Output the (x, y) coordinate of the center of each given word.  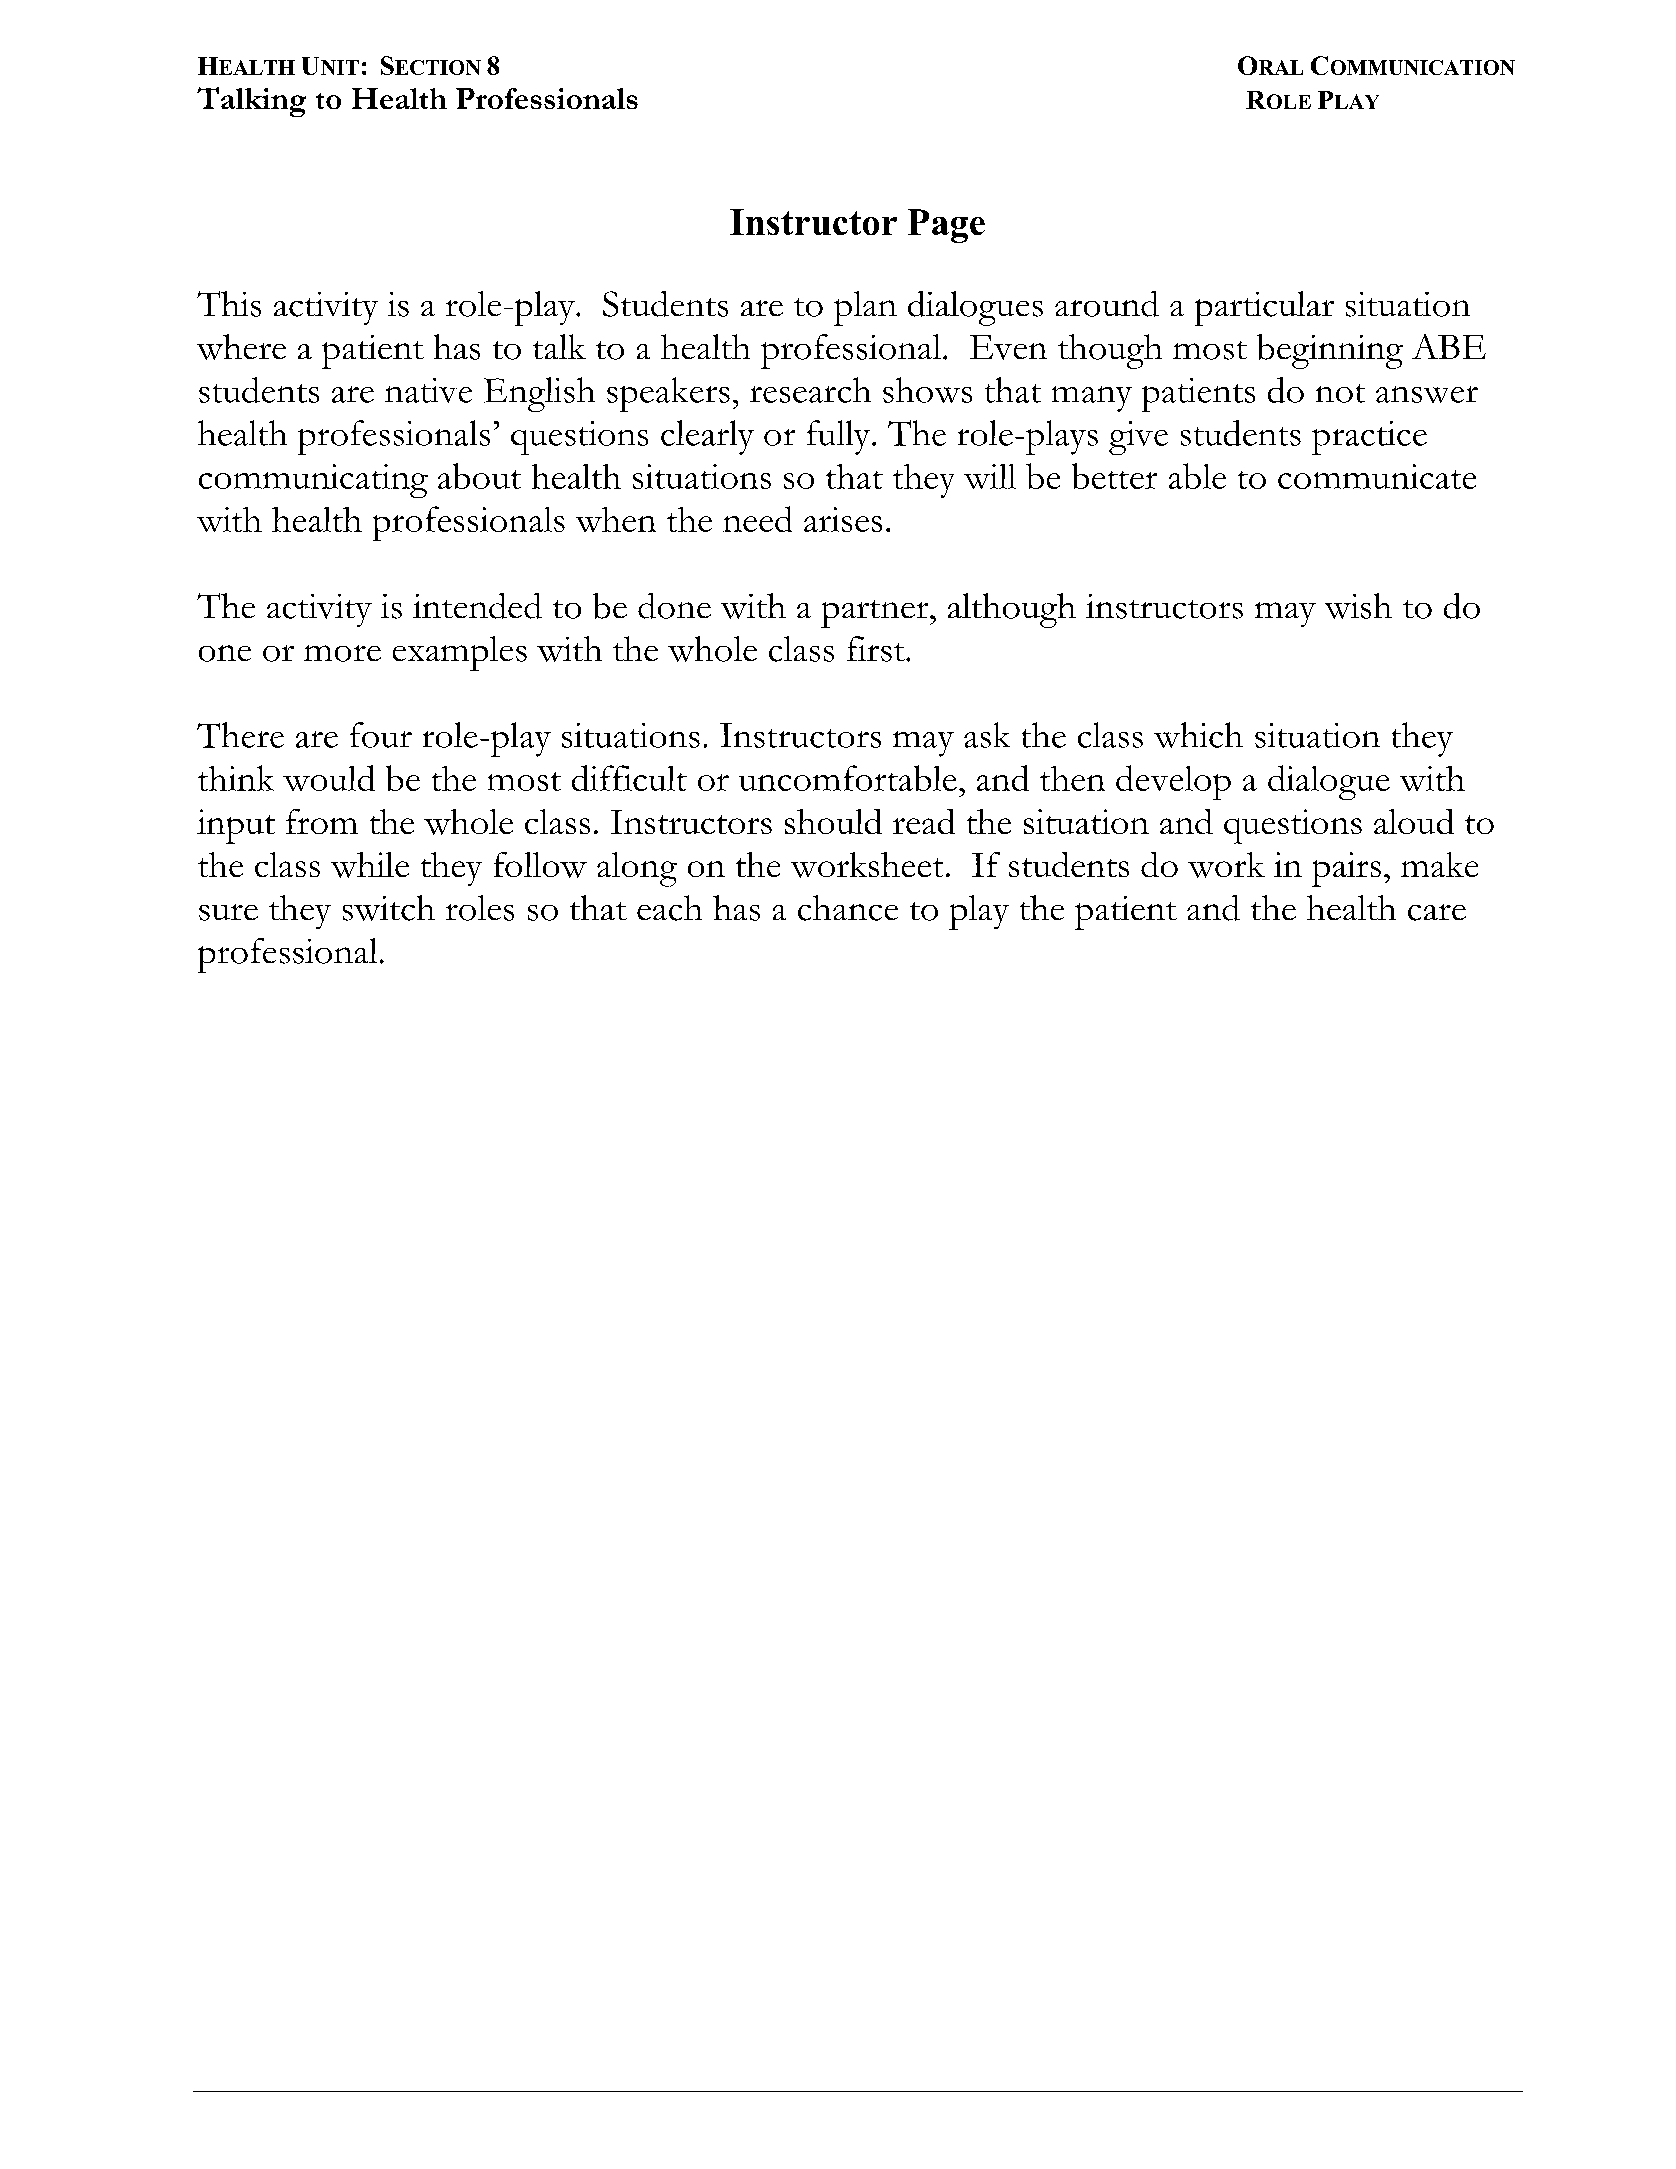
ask (987, 735)
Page (946, 226)
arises (843, 519)
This (229, 304)
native (428, 390)
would (329, 778)
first (877, 649)
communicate (1377, 476)
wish (1358, 606)
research (810, 390)
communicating (313, 481)
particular (1264, 308)
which (1198, 735)
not (1340, 393)
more (342, 653)
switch (389, 908)
